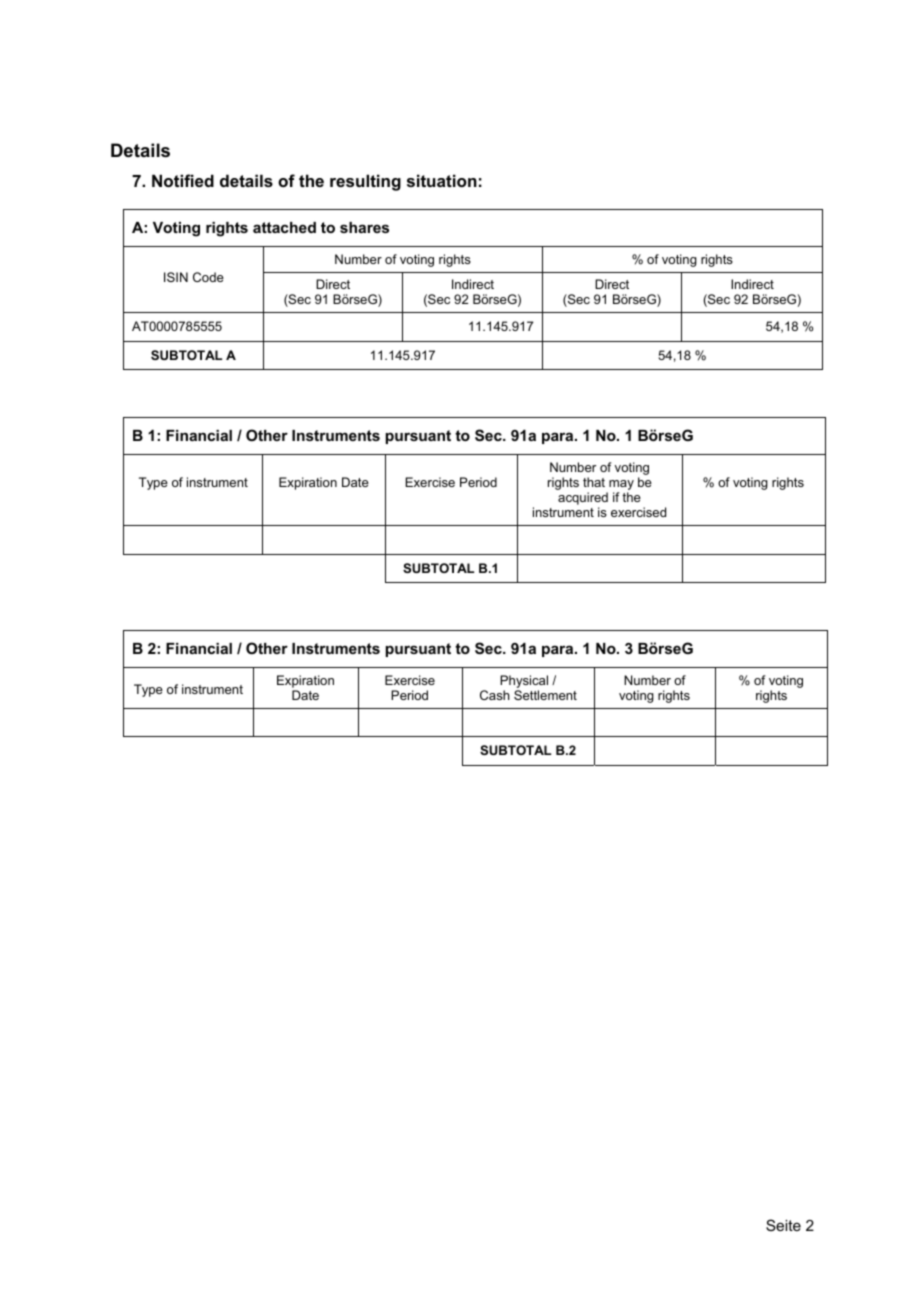  Describe the element at coordinates (620, 486) in the image. I see `may` at that location.
